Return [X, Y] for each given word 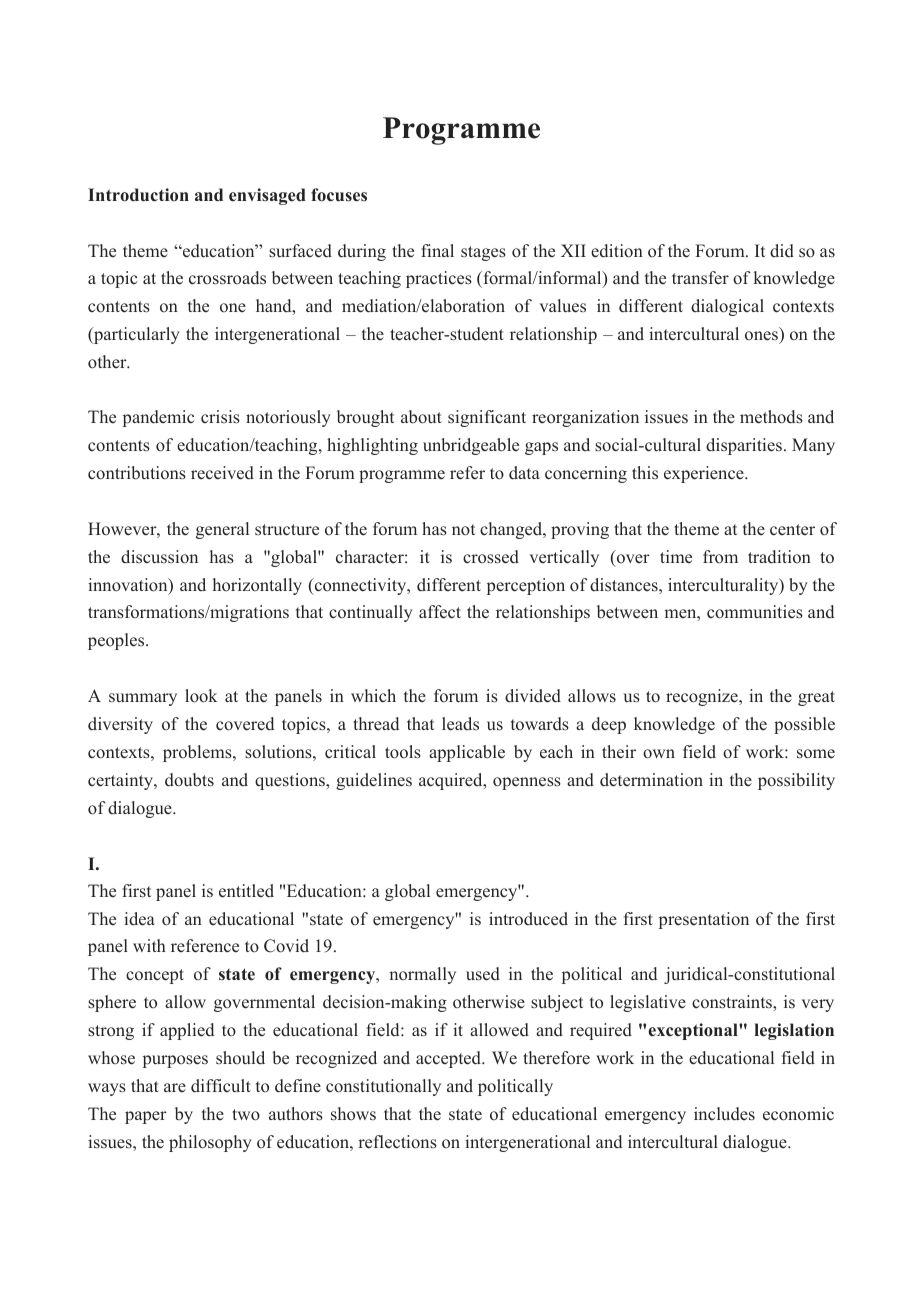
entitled [246, 891]
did [782, 251]
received [222, 473]
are [175, 1087]
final [437, 250]
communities [755, 612]
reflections [397, 1142]
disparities [744, 446]
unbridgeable [471, 446]
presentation [704, 920]
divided [533, 696]
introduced [528, 919]
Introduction [138, 195]
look [201, 696]
